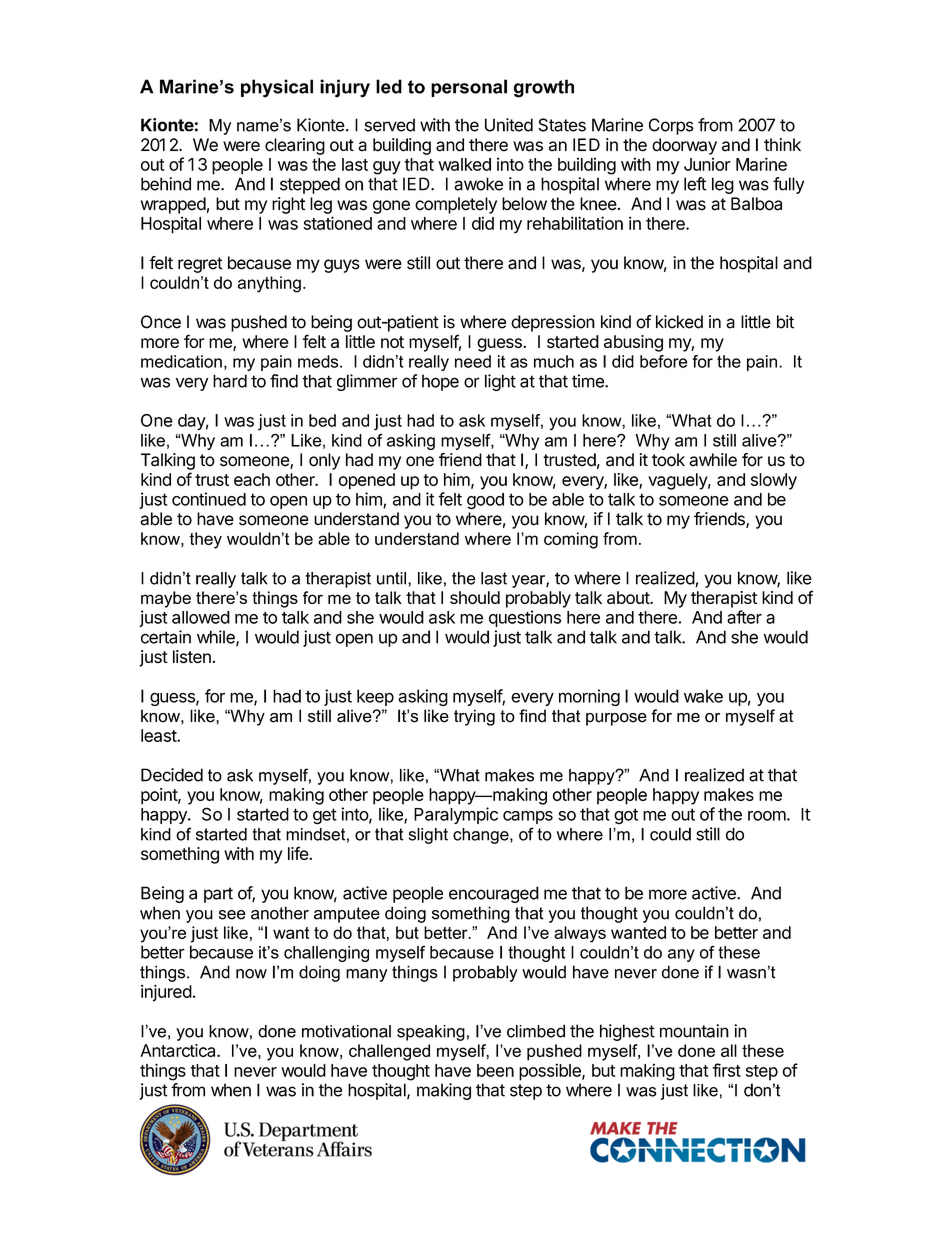 This document has width=952, height=1233. Describe the element at coordinates (277, 88) in the document. I see `physical` at that location.
